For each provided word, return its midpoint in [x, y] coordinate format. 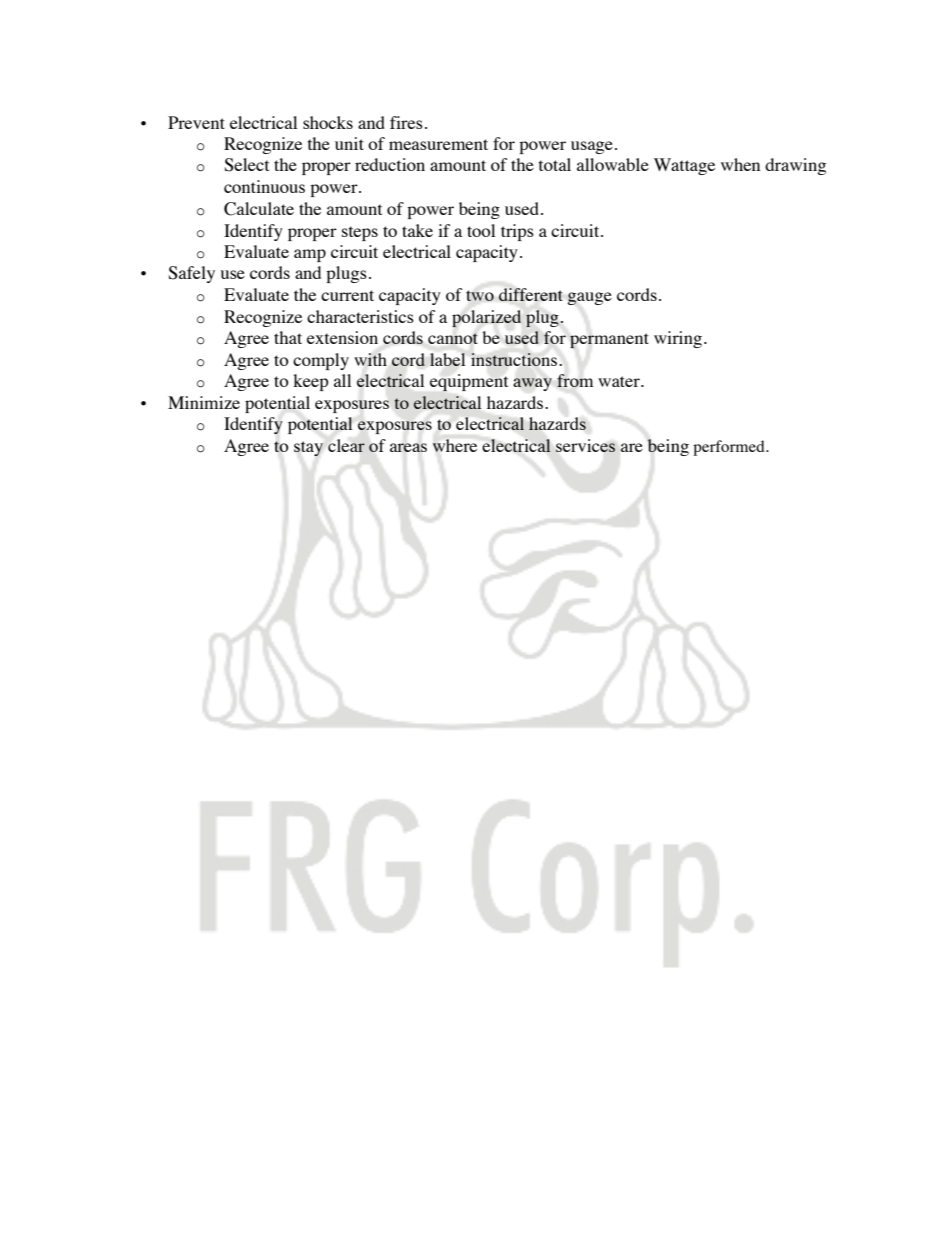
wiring [678, 339]
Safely [191, 274]
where [455, 445]
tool [481, 230]
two [480, 295]
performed [730, 448]
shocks [328, 122]
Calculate [259, 209]
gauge [589, 298]
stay [308, 448]
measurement [438, 144]
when [740, 164]
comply [321, 361]
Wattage [684, 166]
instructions [514, 359]
